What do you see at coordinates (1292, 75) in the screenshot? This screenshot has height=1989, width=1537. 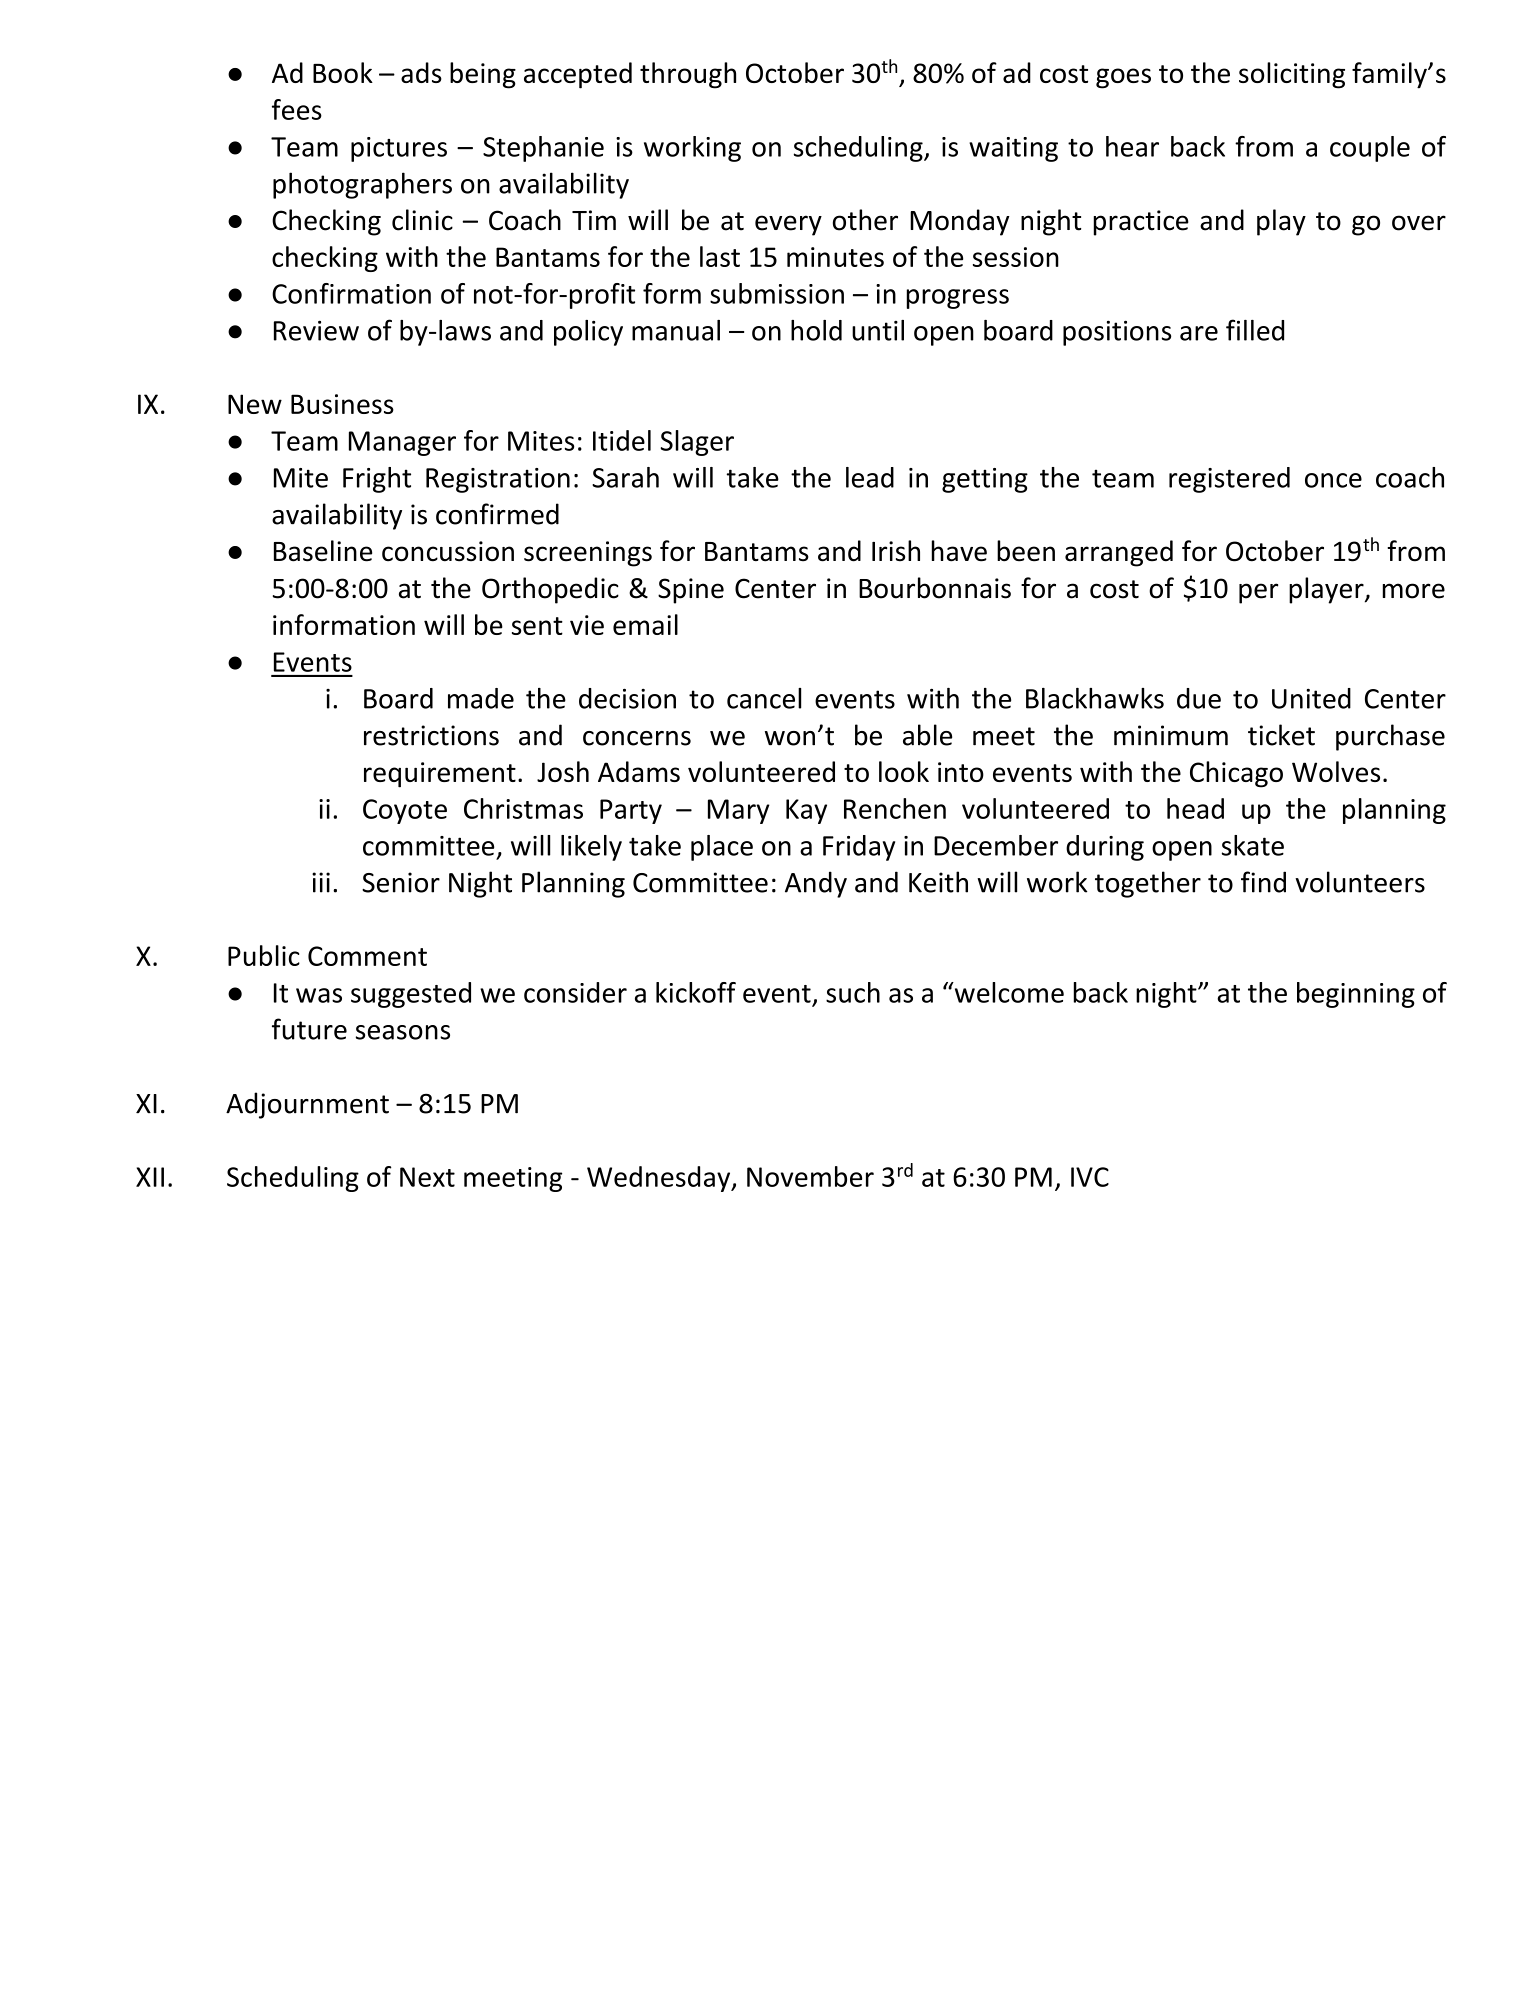 I see `soliciting` at bounding box center [1292, 75].
